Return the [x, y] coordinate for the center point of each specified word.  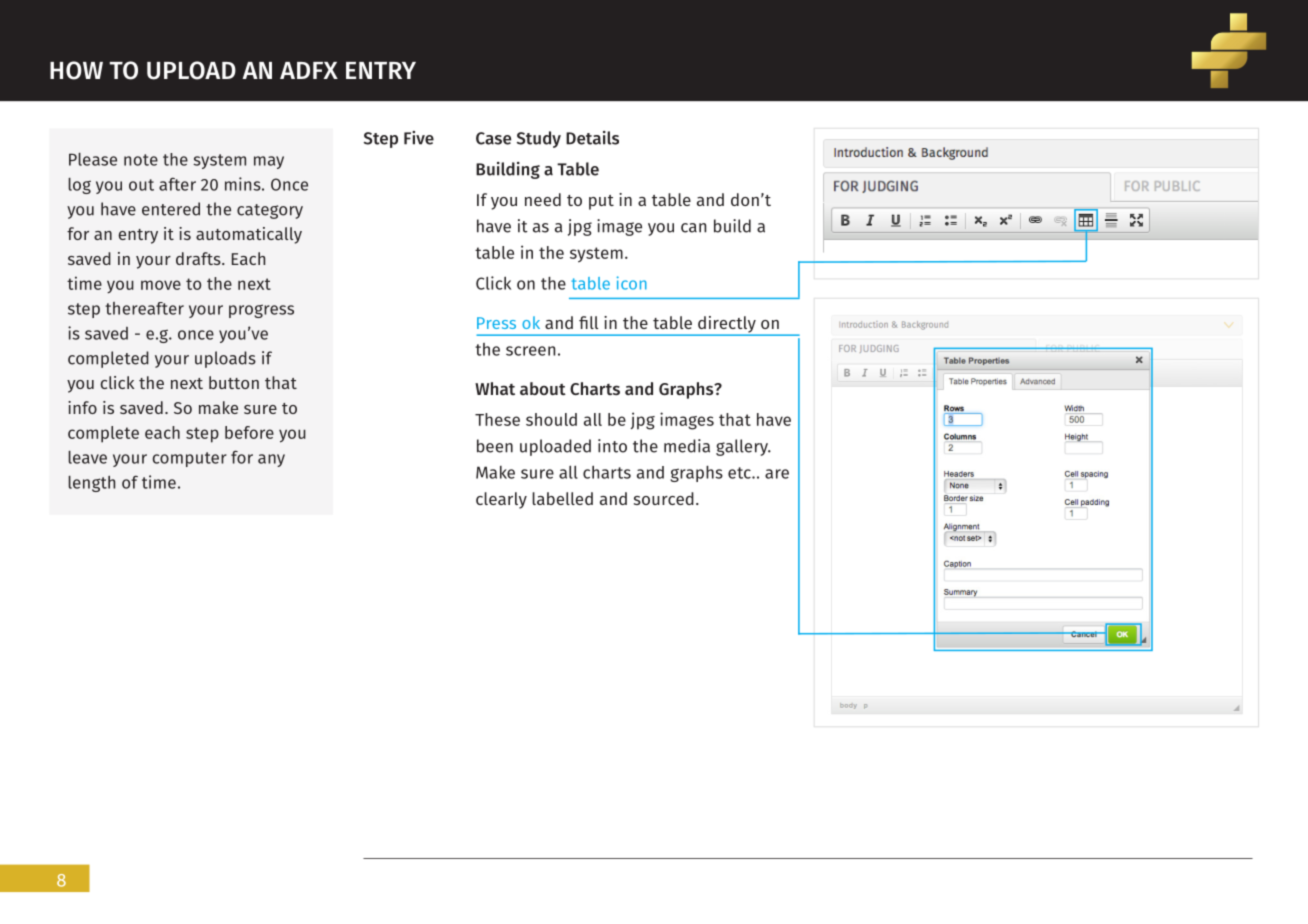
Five [419, 138]
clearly [501, 500]
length [91, 484]
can [693, 228]
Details [592, 138]
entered [171, 209]
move [161, 285]
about [543, 388]
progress [261, 311]
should [551, 419]
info [82, 407]
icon [632, 283]
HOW [76, 70]
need [543, 199]
